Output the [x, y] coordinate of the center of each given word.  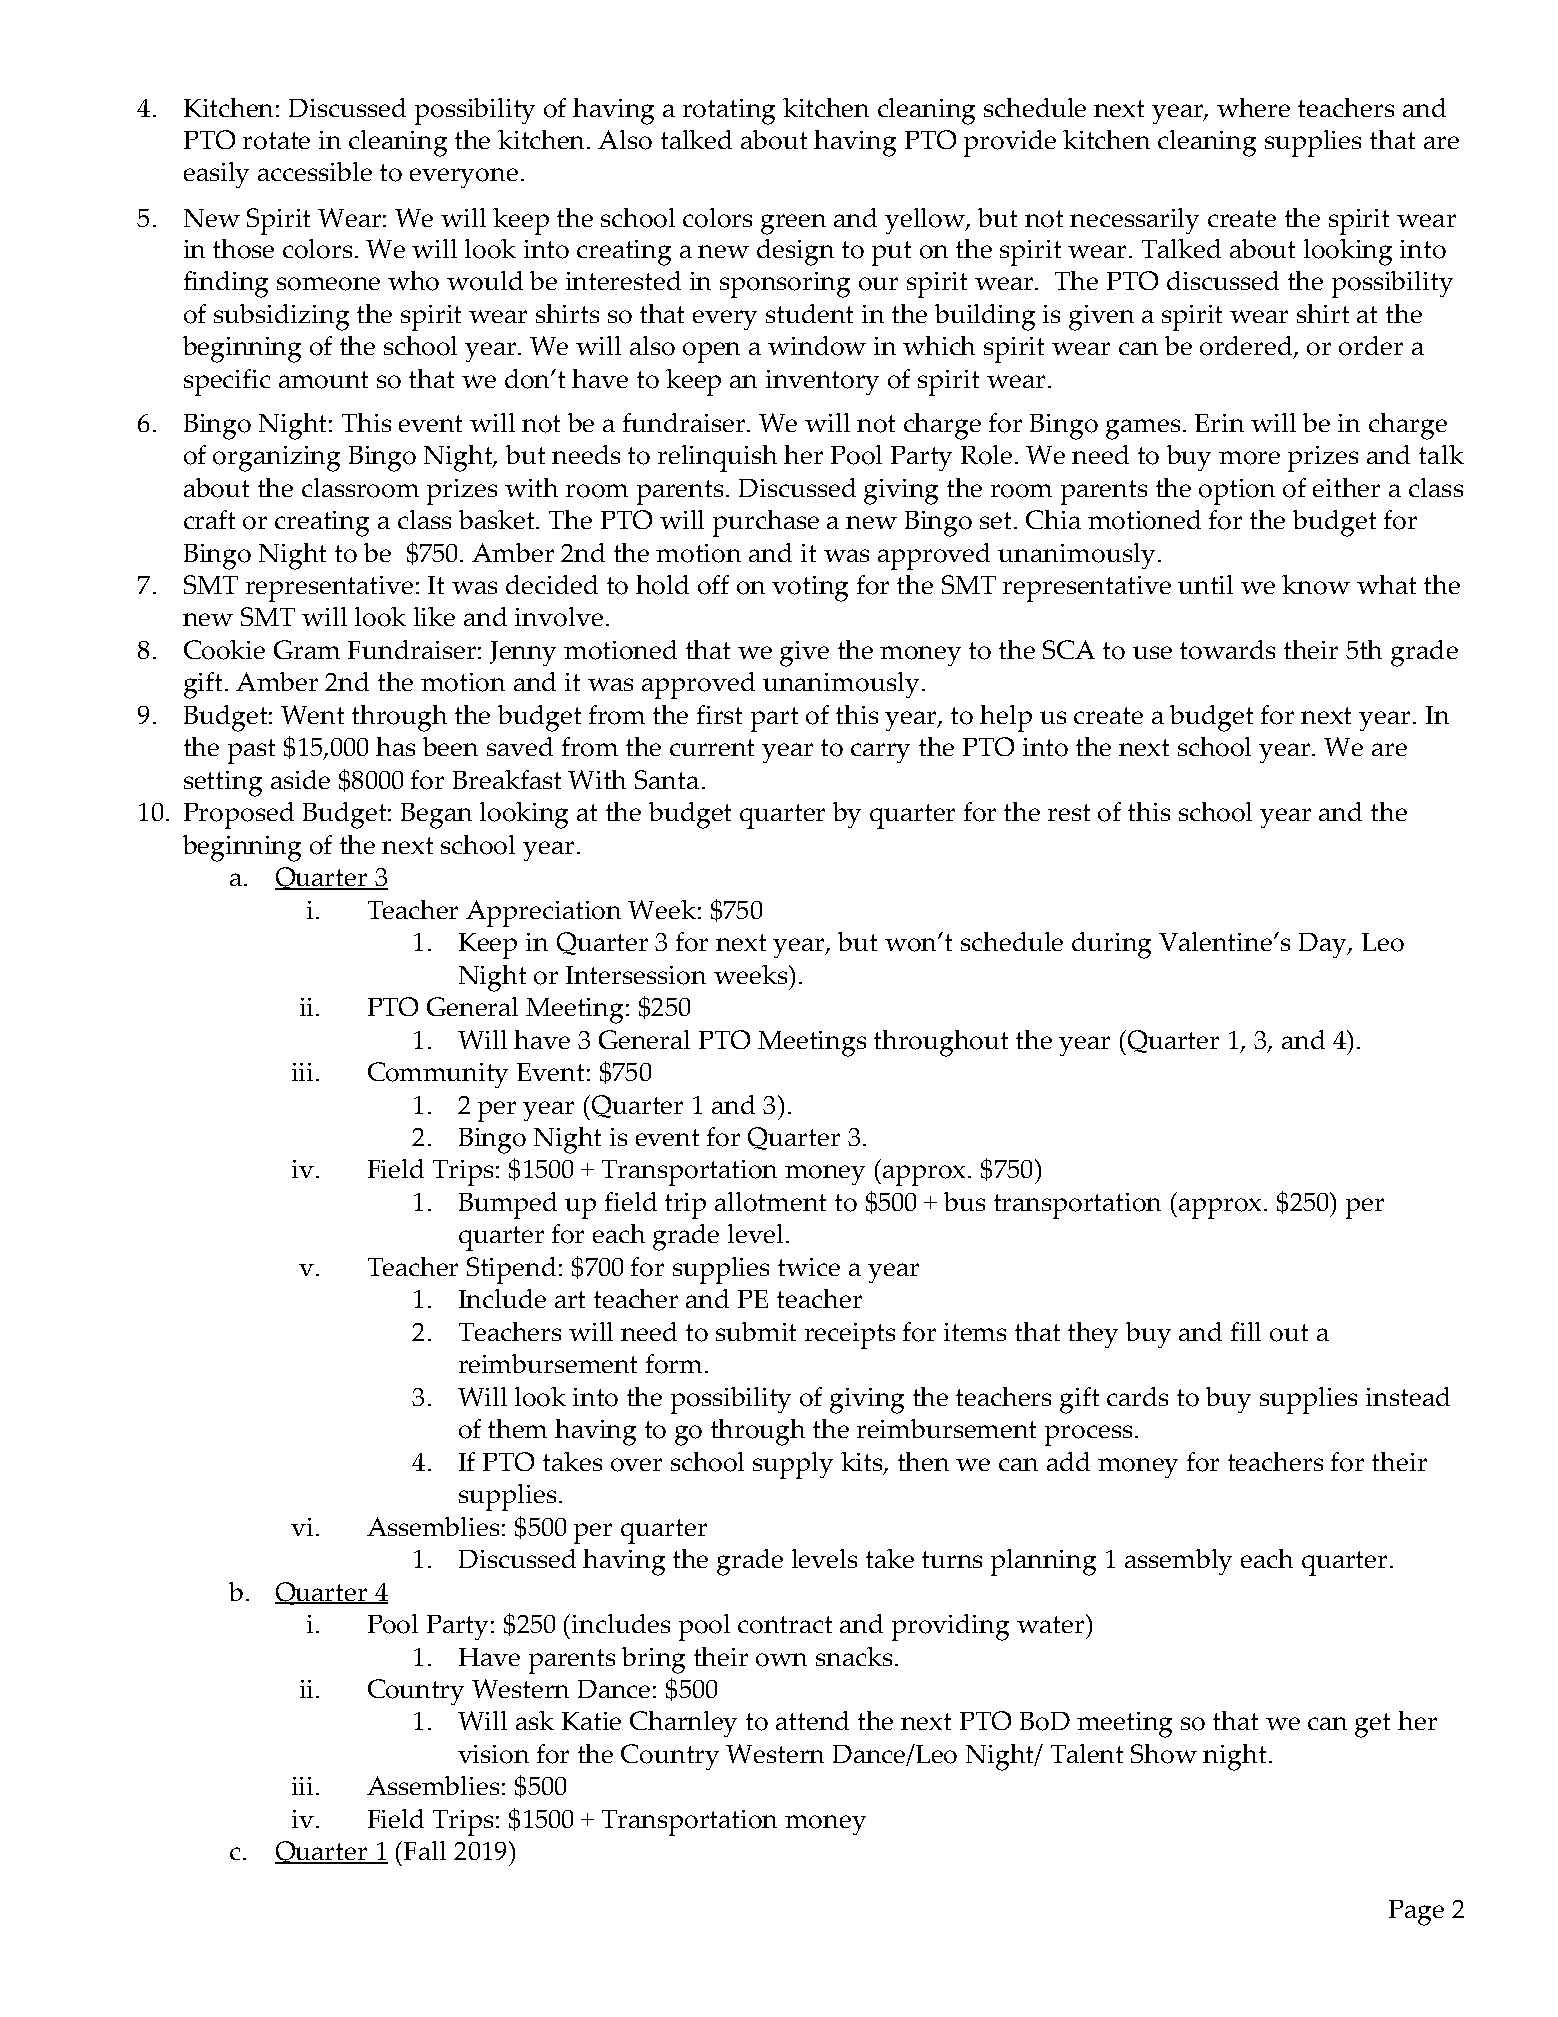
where [1253, 107]
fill [1246, 1331]
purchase [766, 523]
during [1111, 945]
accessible [315, 171]
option [1237, 492]
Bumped [508, 1205]
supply [793, 1465]
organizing [276, 459]
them [517, 1428]
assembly [1178, 1562]
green [793, 224]
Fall [425, 1850]
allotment [770, 1202]
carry [880, 753]
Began [436, 816]
